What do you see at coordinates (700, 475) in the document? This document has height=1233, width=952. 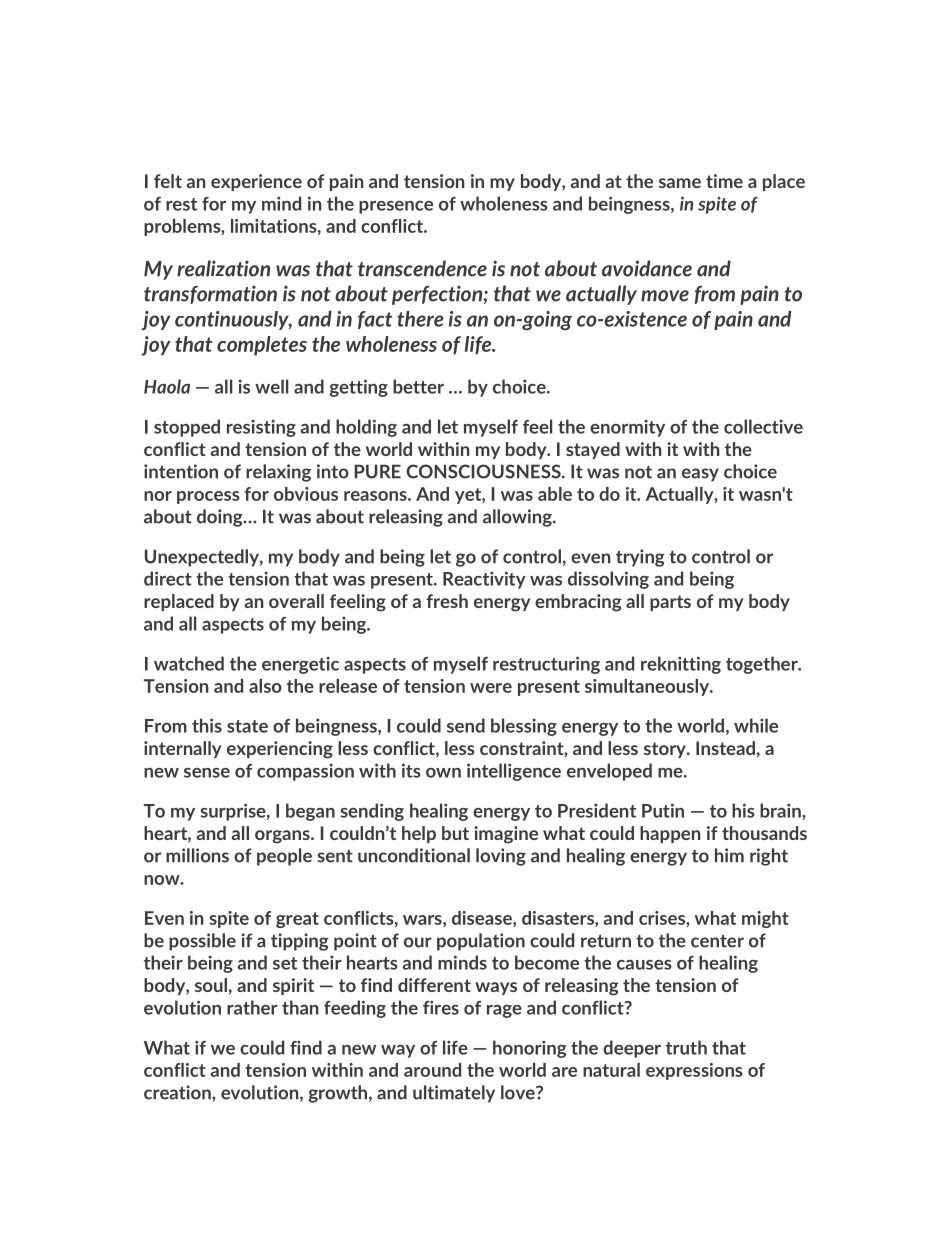 I see `easy` at bounding box center [700, 475].
